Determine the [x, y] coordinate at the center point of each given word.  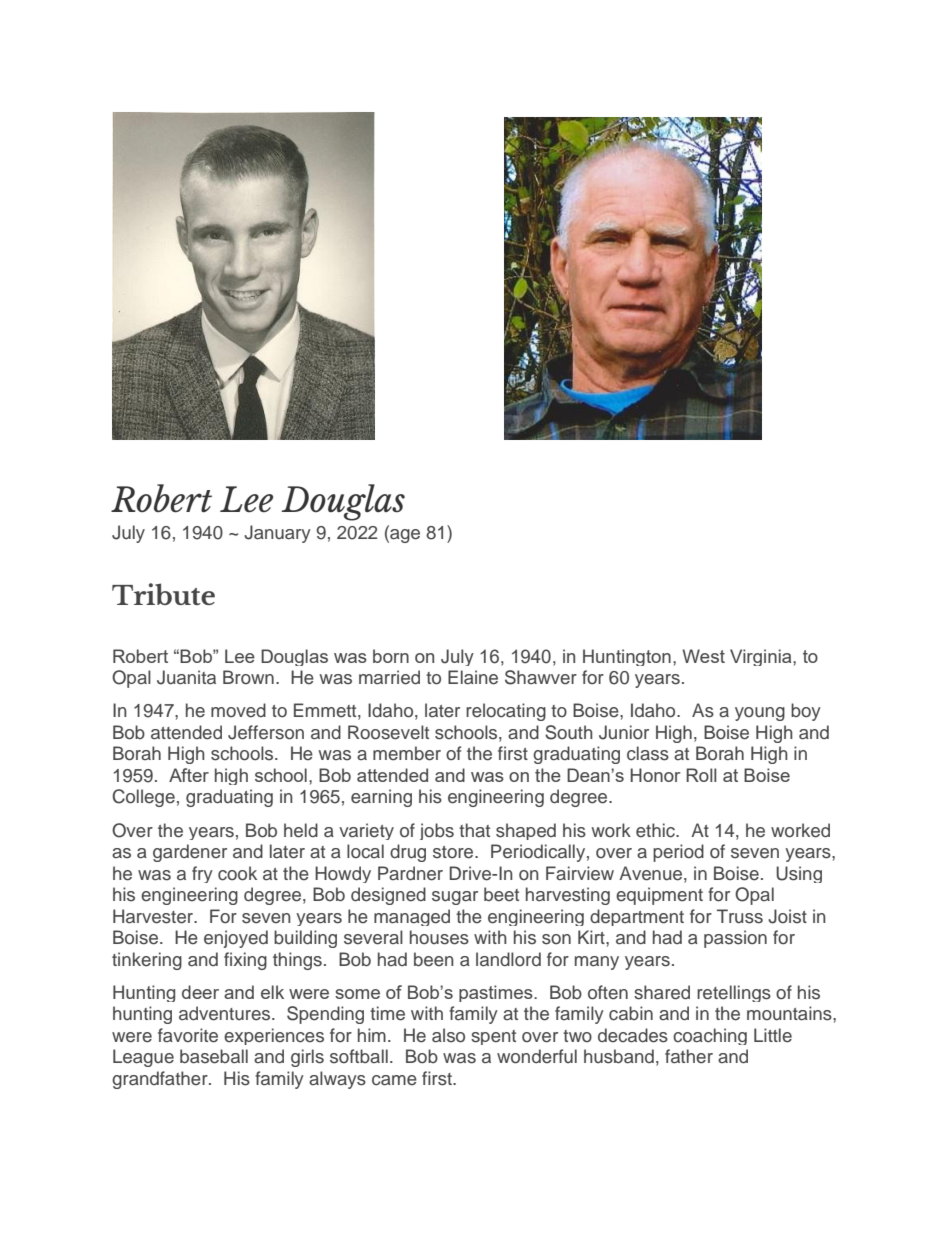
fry [202, 874]
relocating [506, 712]
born [391, 656]
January [277, 534]
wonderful [537, 1056]
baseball [214, 1056]
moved [238, 710]
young [760, 714]
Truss [740, 916]
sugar [455, 898]
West [703, 656]
